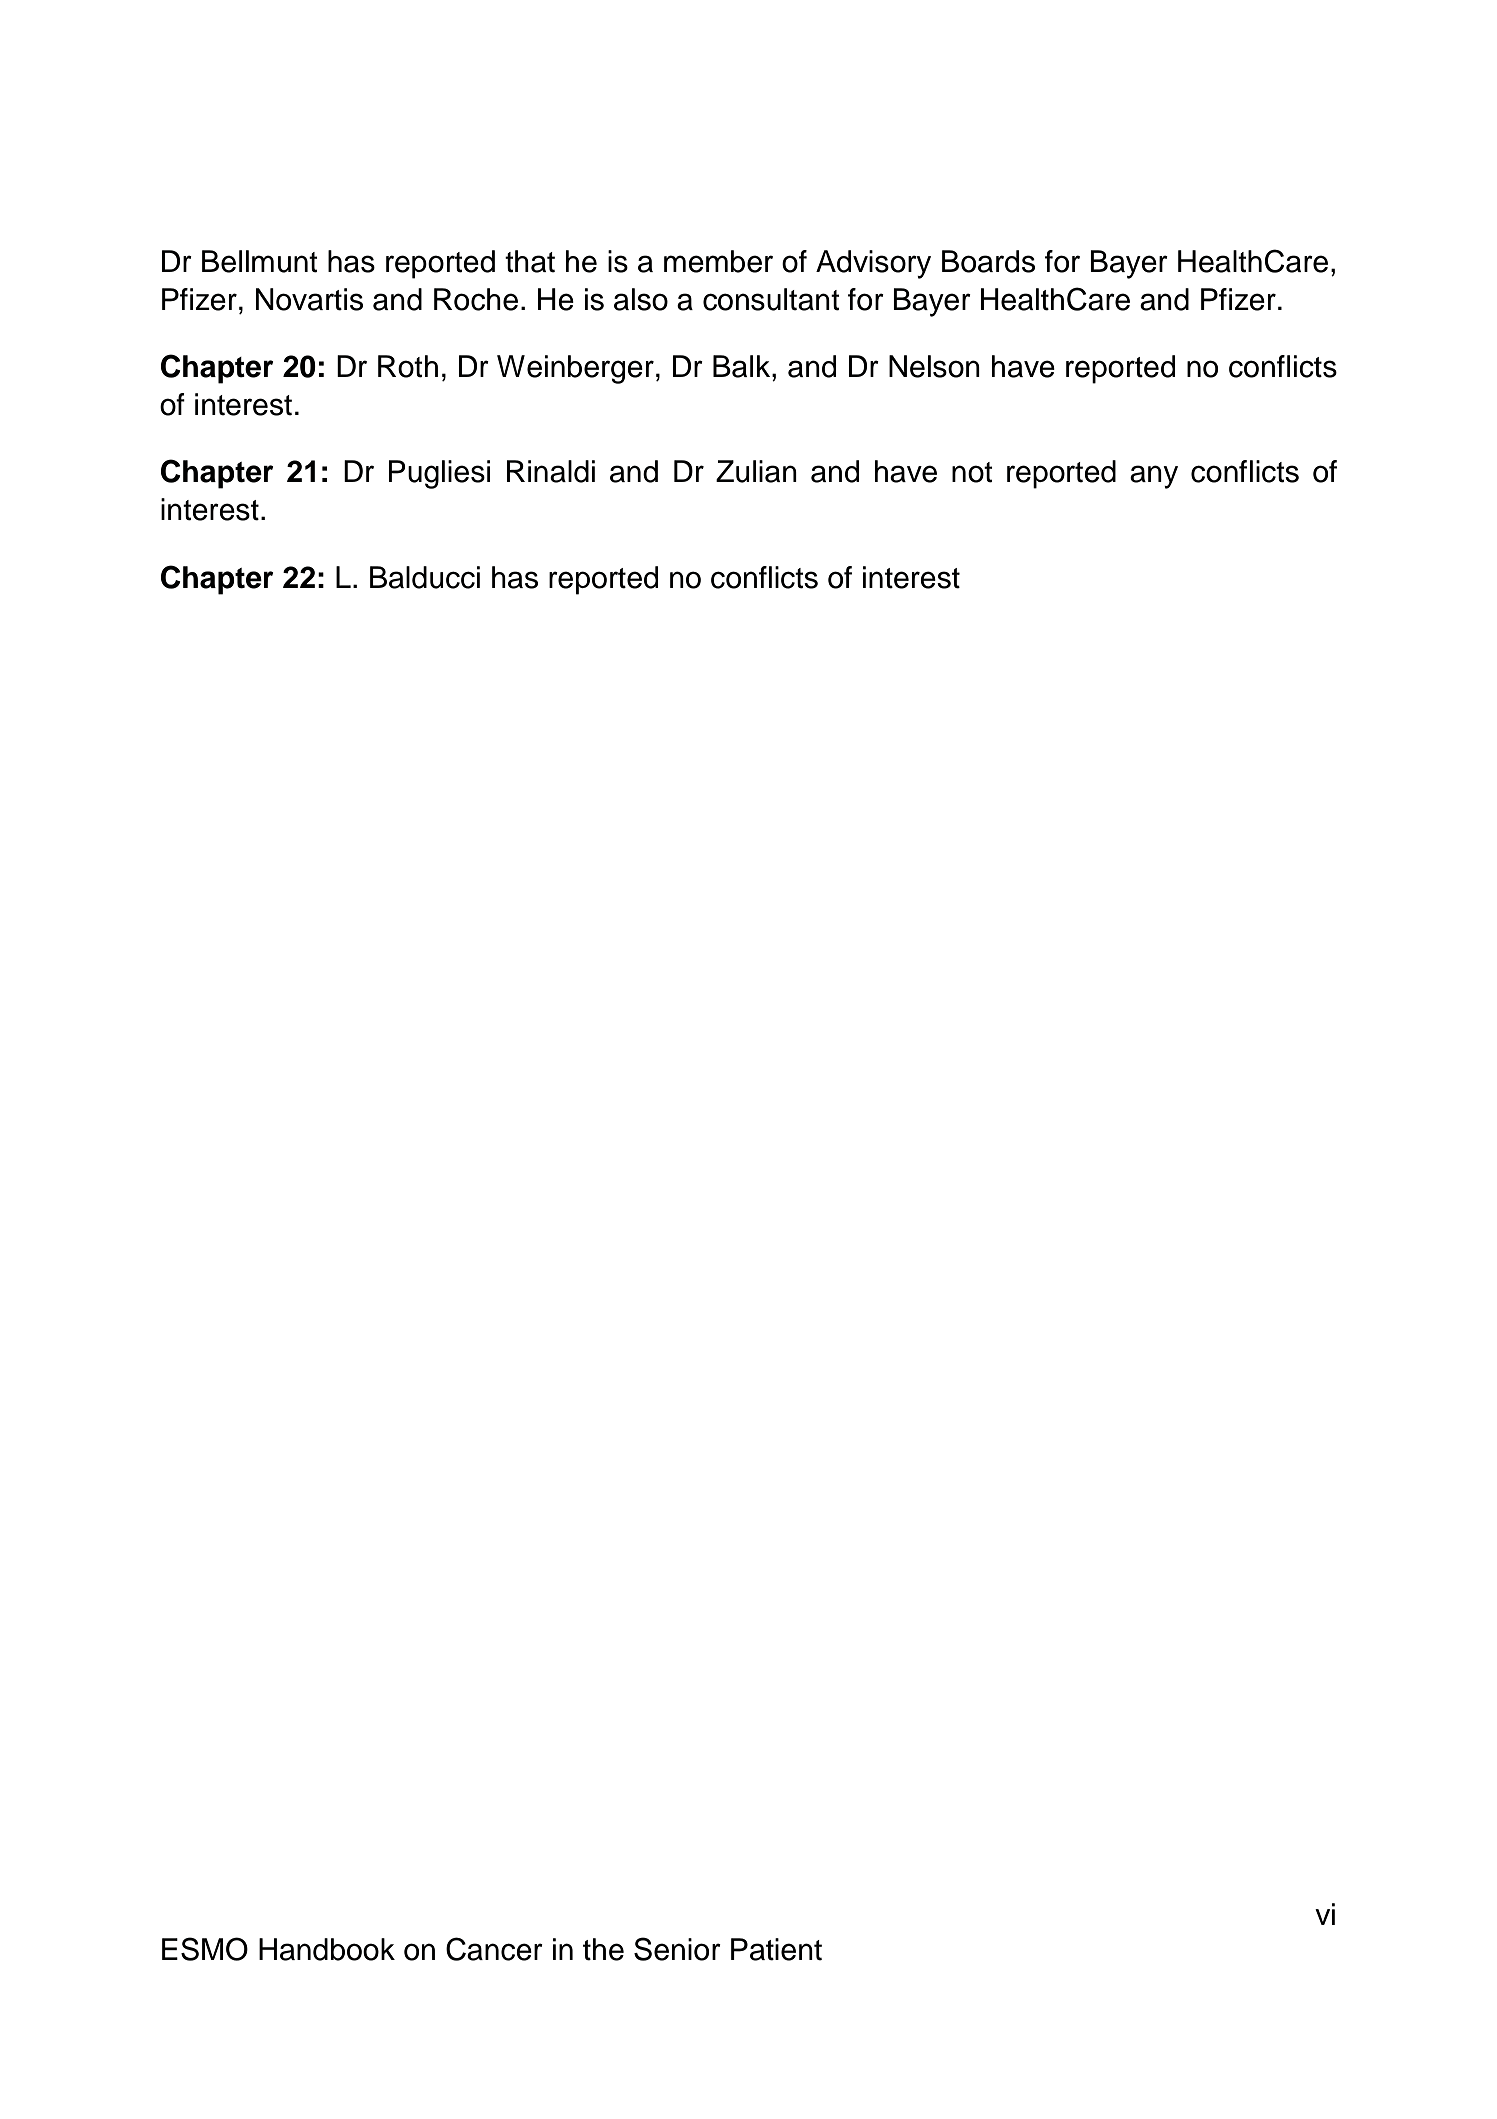 The image size is (1497, 2119). Describe the element at coordinates (972, 472) in the screenshot. I see `not` at that location.
